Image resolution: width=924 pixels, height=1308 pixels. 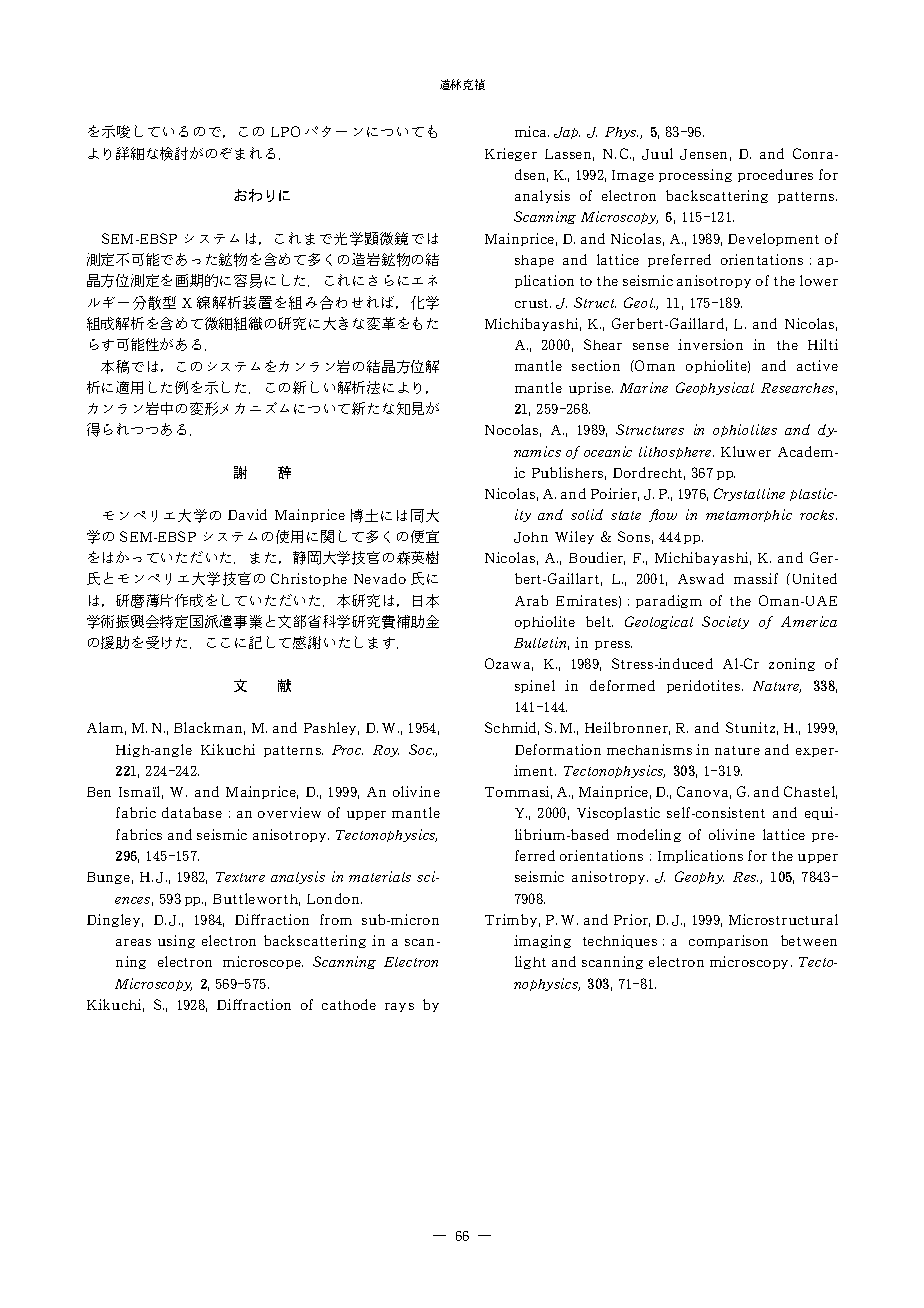 I want to click on Krieger, so click(x=511, y=154).
